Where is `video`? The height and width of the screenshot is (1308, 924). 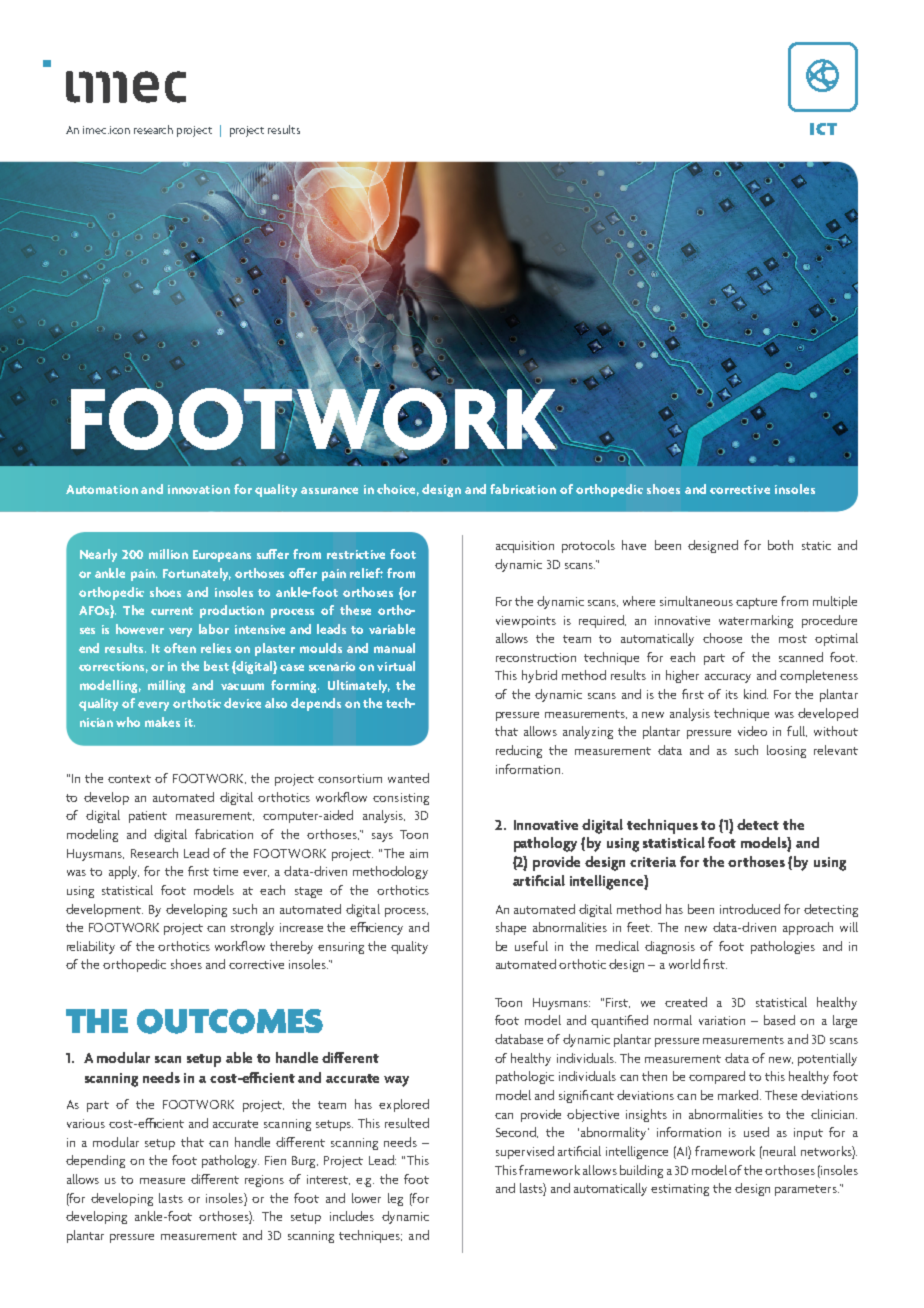 video is located at coordinates (752, 731).
